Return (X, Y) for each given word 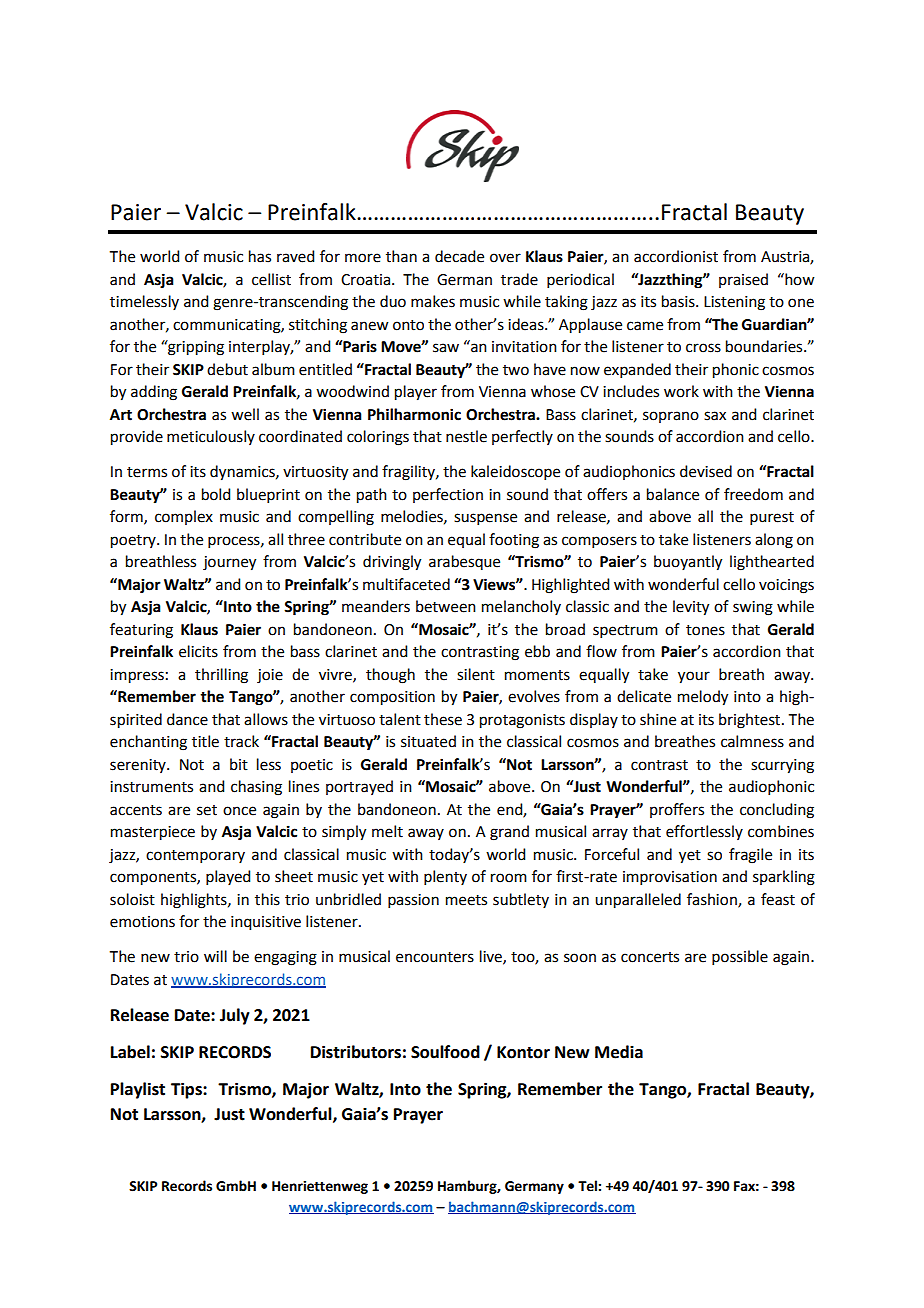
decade (459, 256)
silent (476, 674)
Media (619, 1052)
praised (743, 280)
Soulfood (445, 1052)
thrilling (221, 676)
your (694, 677)
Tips (187, 1090)
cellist (271, 279)
